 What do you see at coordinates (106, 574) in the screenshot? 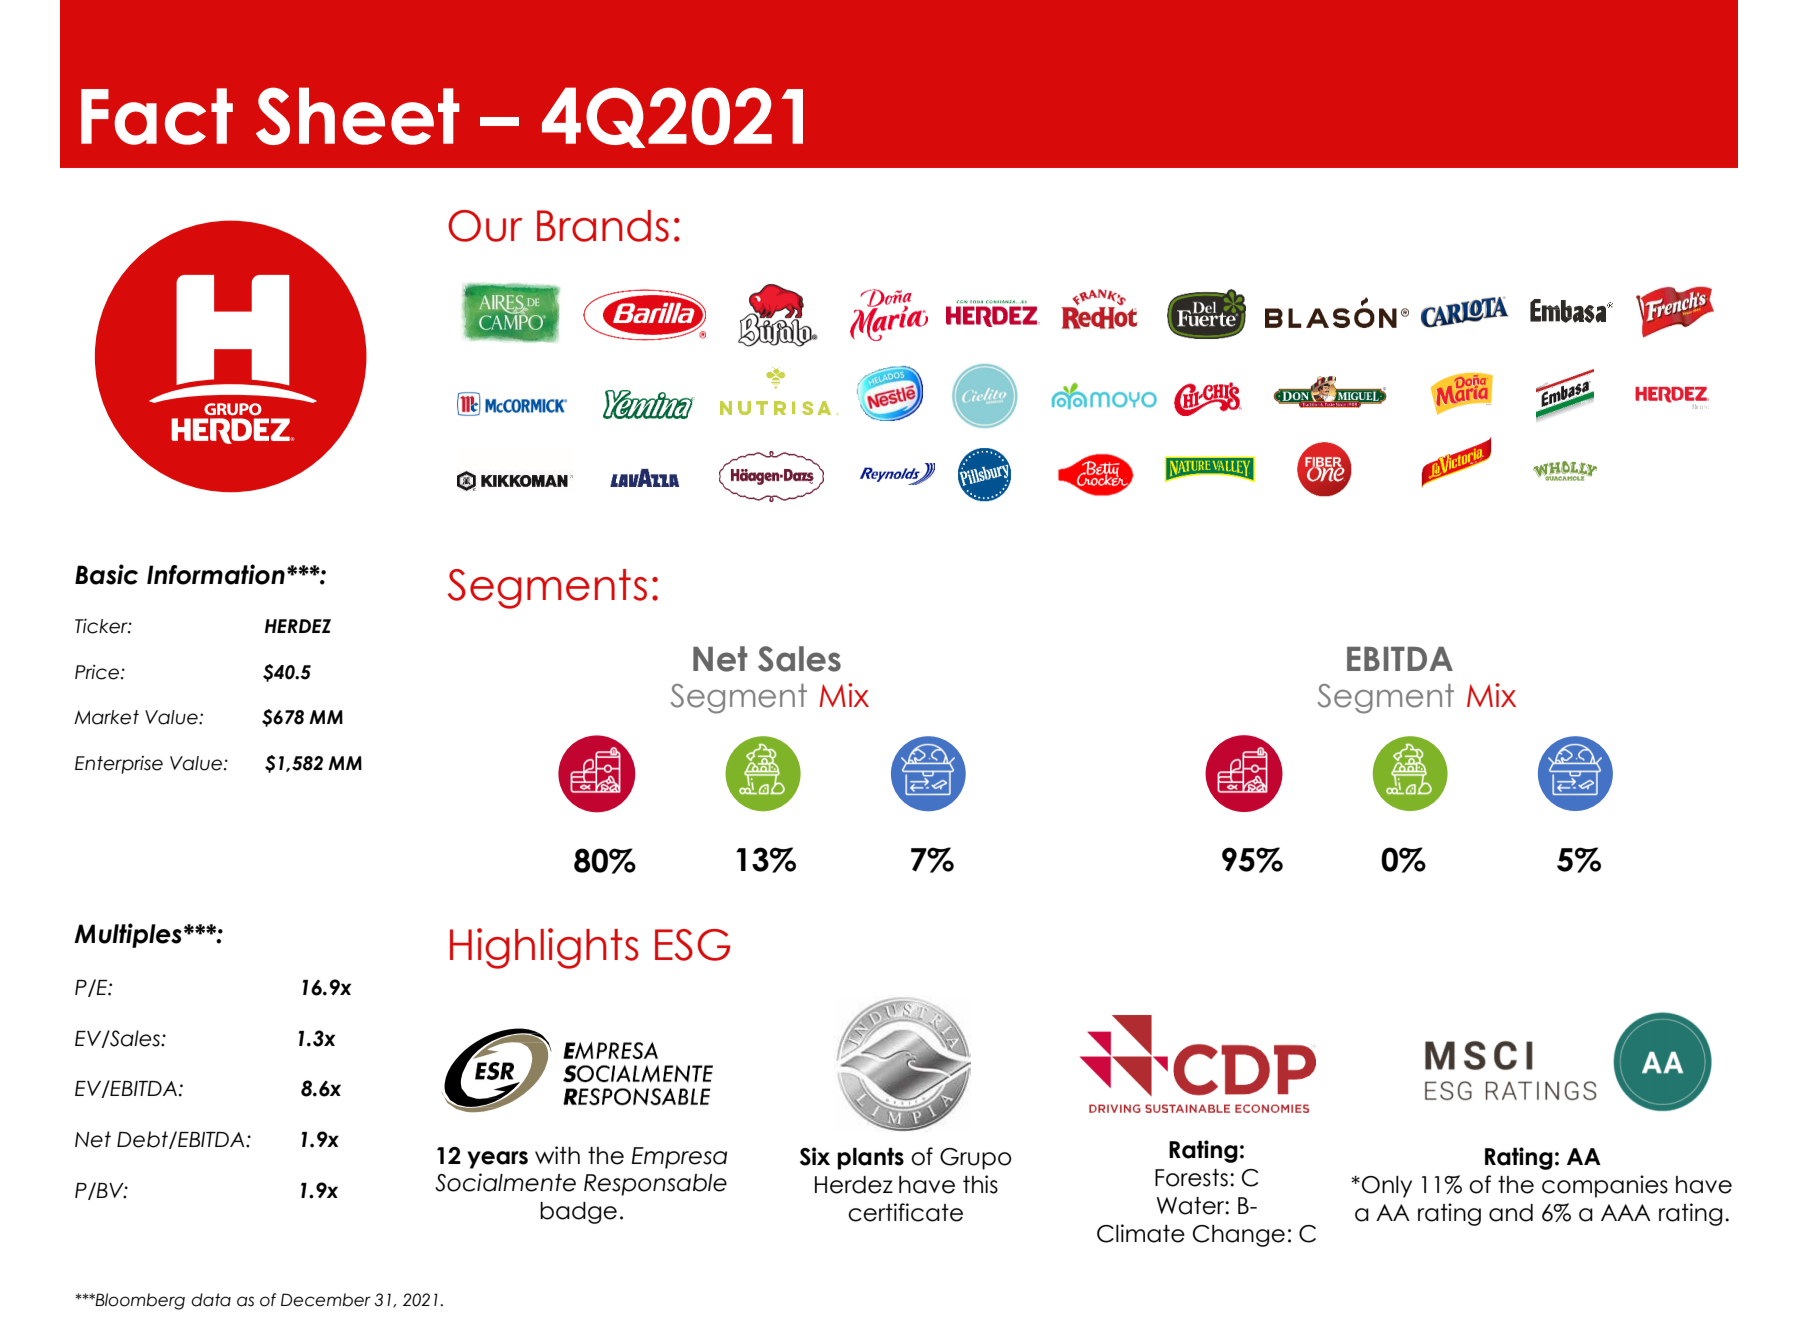
I see `Basic` at bounding box center [106, 574].
